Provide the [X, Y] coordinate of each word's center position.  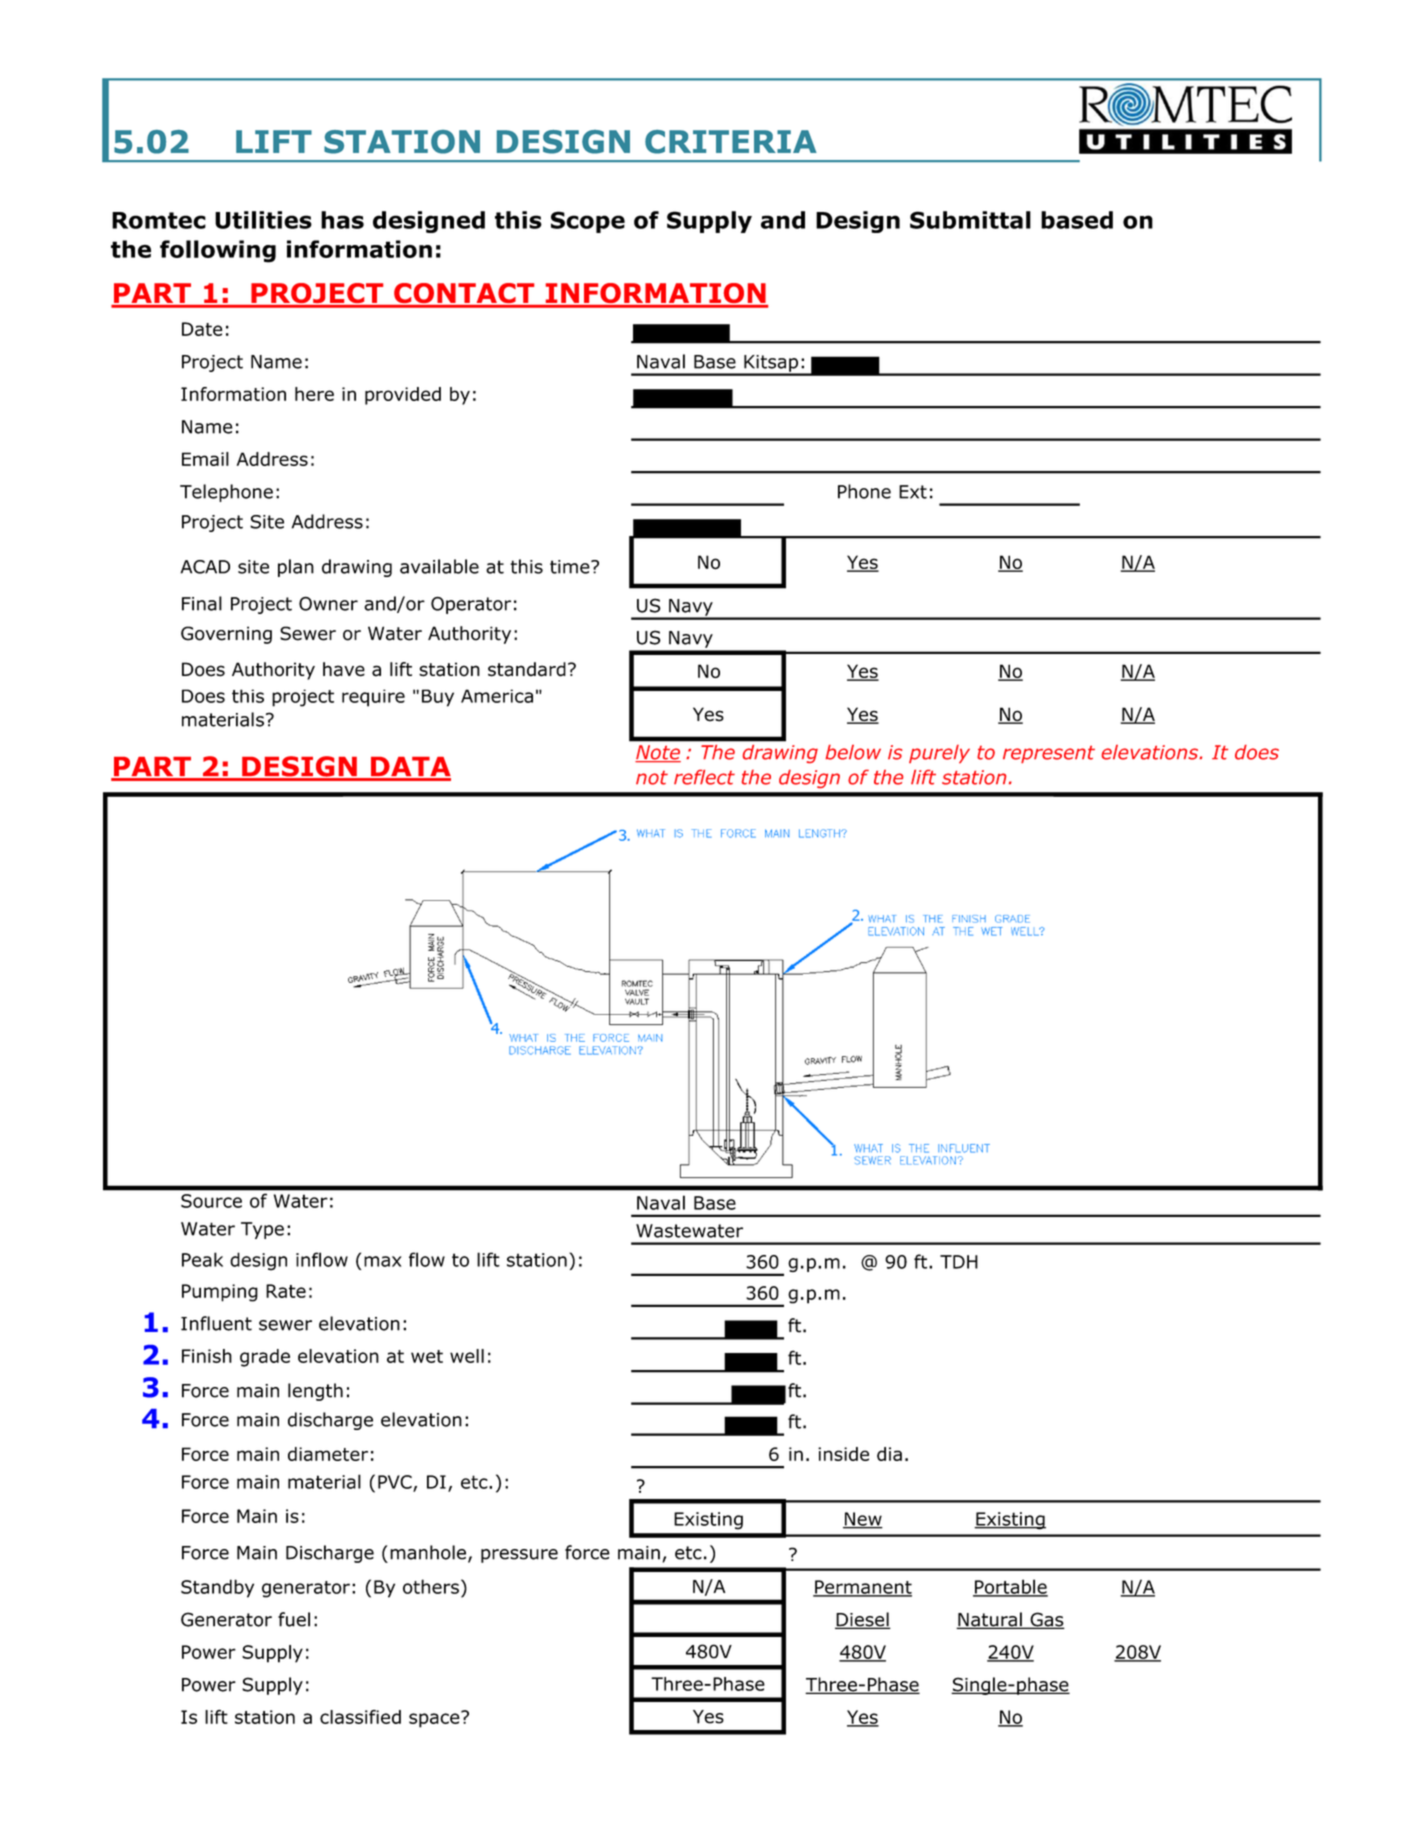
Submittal [970, 220]
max [383, 1261]
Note [658, 753]
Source [211, 1201]
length [315, 1392]
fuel [294, 1619]
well [467, 1356]
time [571, 567]
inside [843, 1454]
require [373, 698]
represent [1049, 754]
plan [296, 568]
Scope [588, 222]
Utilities [263, 220]
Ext [913, 492]
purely [939, 754]
